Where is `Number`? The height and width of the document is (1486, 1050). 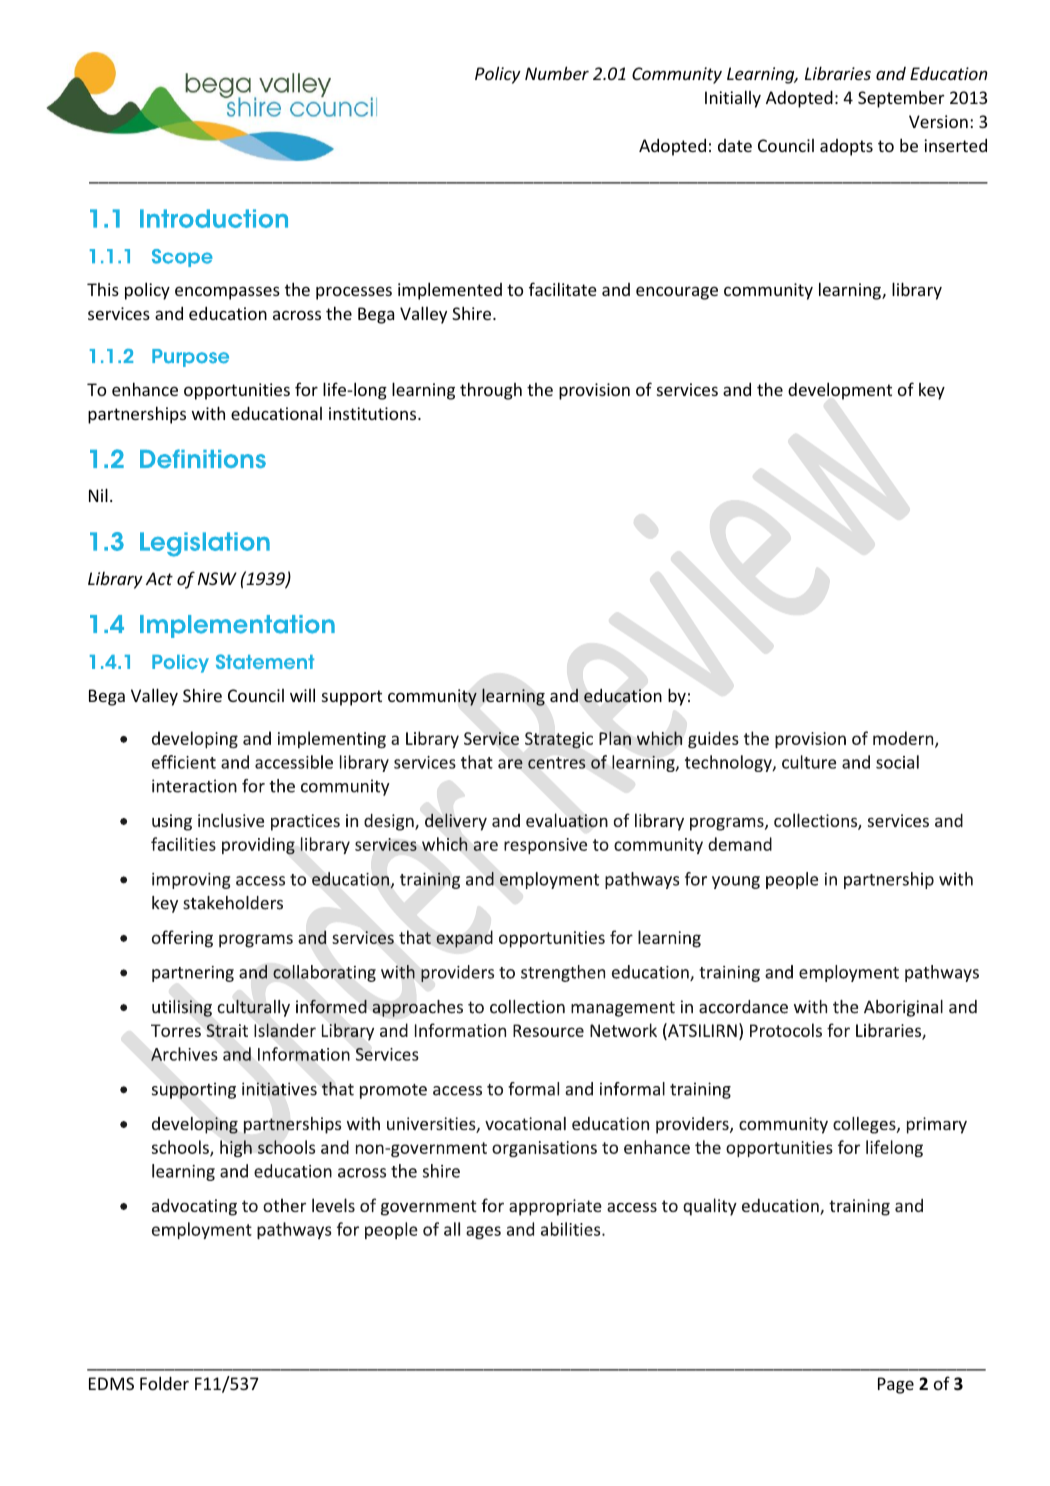 Number is located at coordinates (557, 73).
